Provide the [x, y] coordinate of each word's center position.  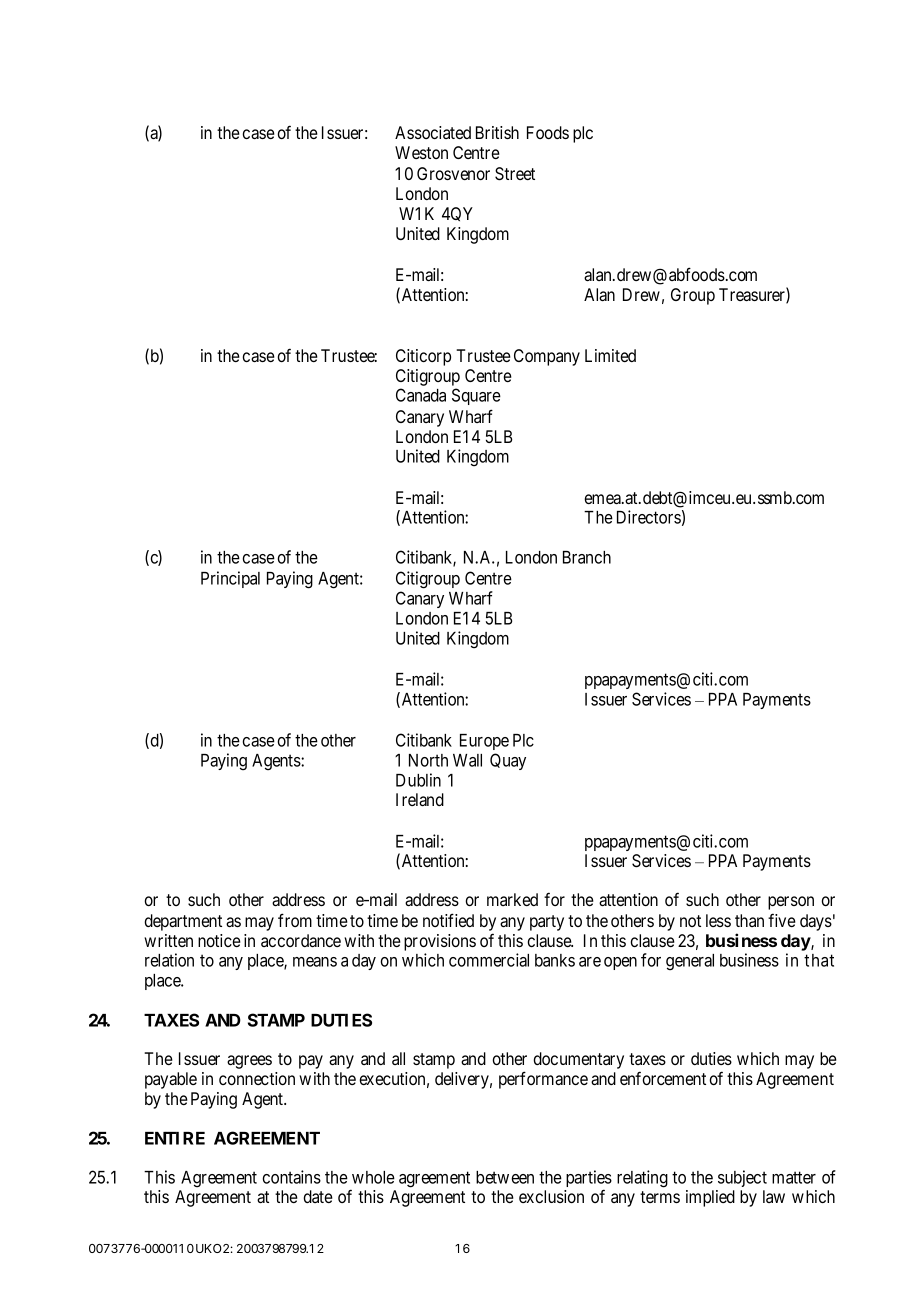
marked [512, 899]
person [791, 903]
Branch [587, 557]
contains [292, 1177]
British [497, 132]
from [295, 920]
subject [742, 1178]
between [505, 1177]
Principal [230, 579]
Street [515, 174]
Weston [421, 152]
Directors [649, 517]
